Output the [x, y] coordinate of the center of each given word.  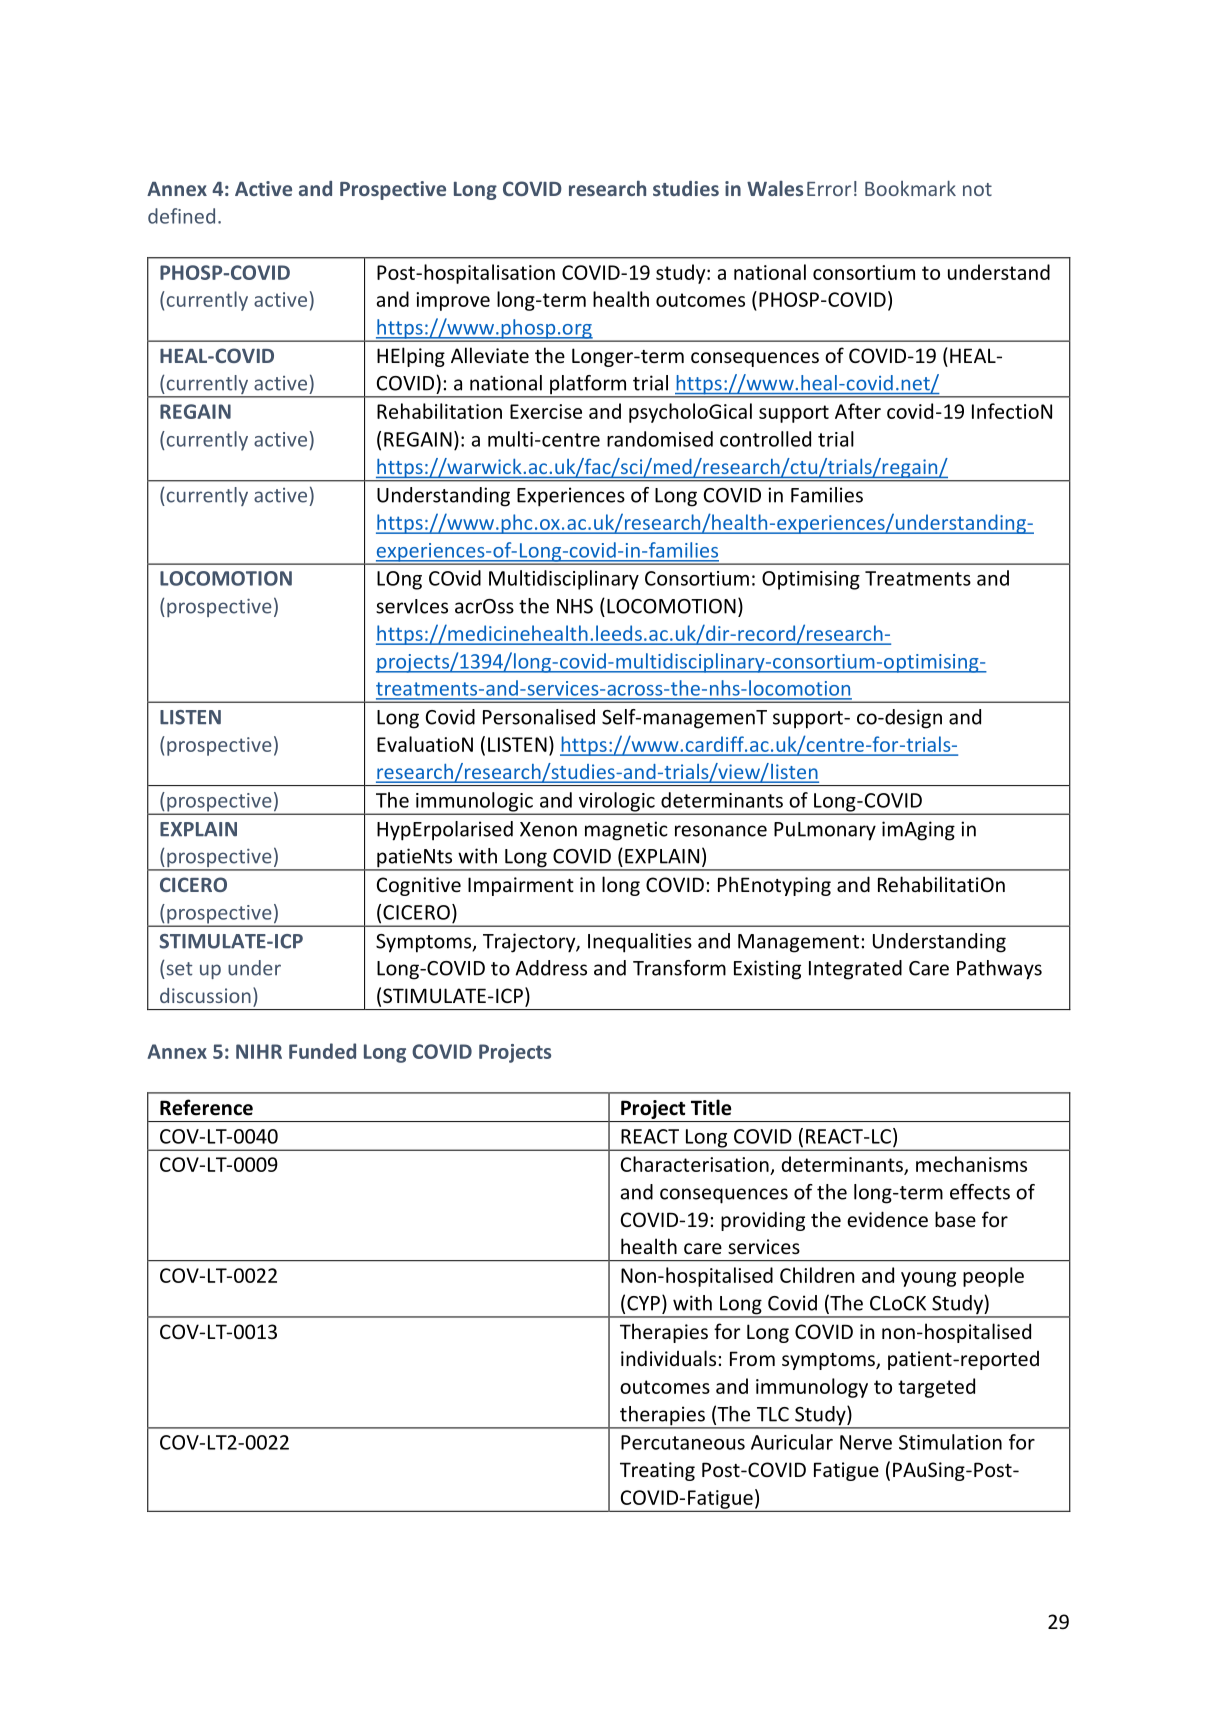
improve [453, 301]
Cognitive [419, 886]
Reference [206, 1107]
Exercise [546, 411]
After [858, 411]
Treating [657, 1471]
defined [181, 216]
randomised [660, 439]
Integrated [855, 970]
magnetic [626, 831]
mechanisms [971, 1164]
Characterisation [695, 1164]
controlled [765, 439]
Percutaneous [683, 1442]
